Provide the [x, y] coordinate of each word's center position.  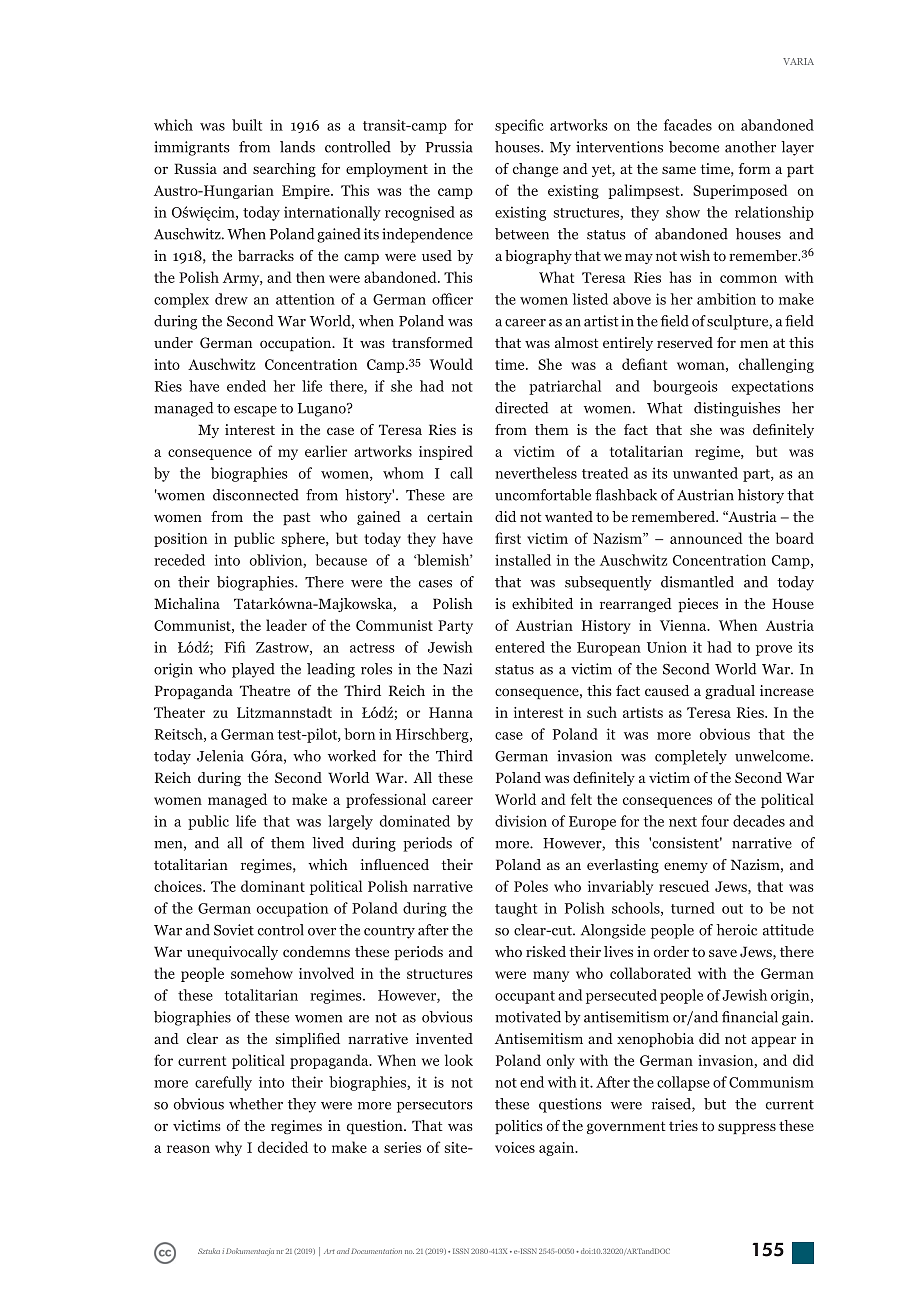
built [247, 125]
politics [519, 1127]
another [750, 147]
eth [259, 1104]
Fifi [235, 647]
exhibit [535, 603]
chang [532, 170]
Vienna [684, 625]
